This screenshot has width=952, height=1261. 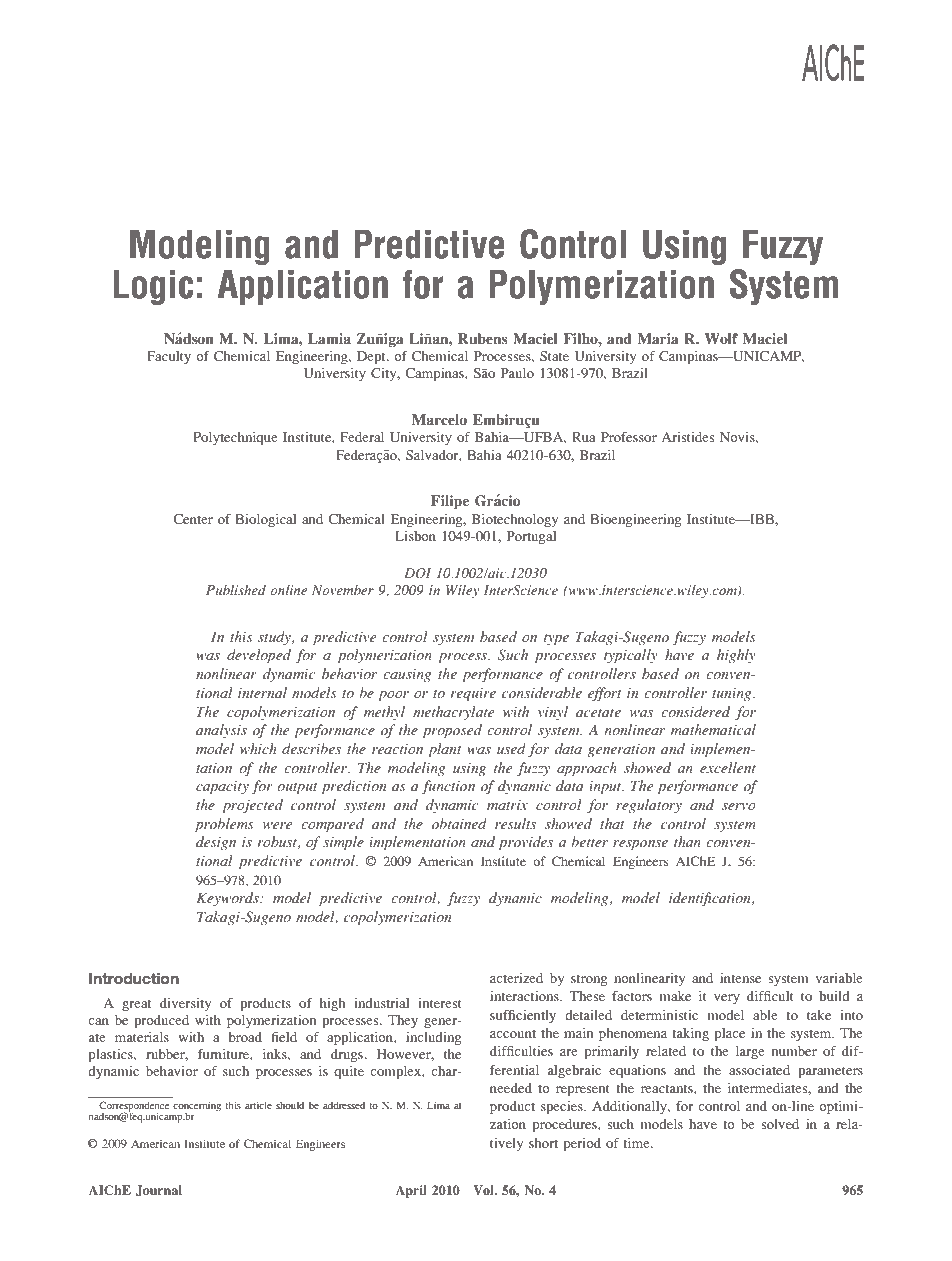 What do you see at coordinates (739, 806) in the screenshot?
I see `servo` at bounding box center [739, 806].
